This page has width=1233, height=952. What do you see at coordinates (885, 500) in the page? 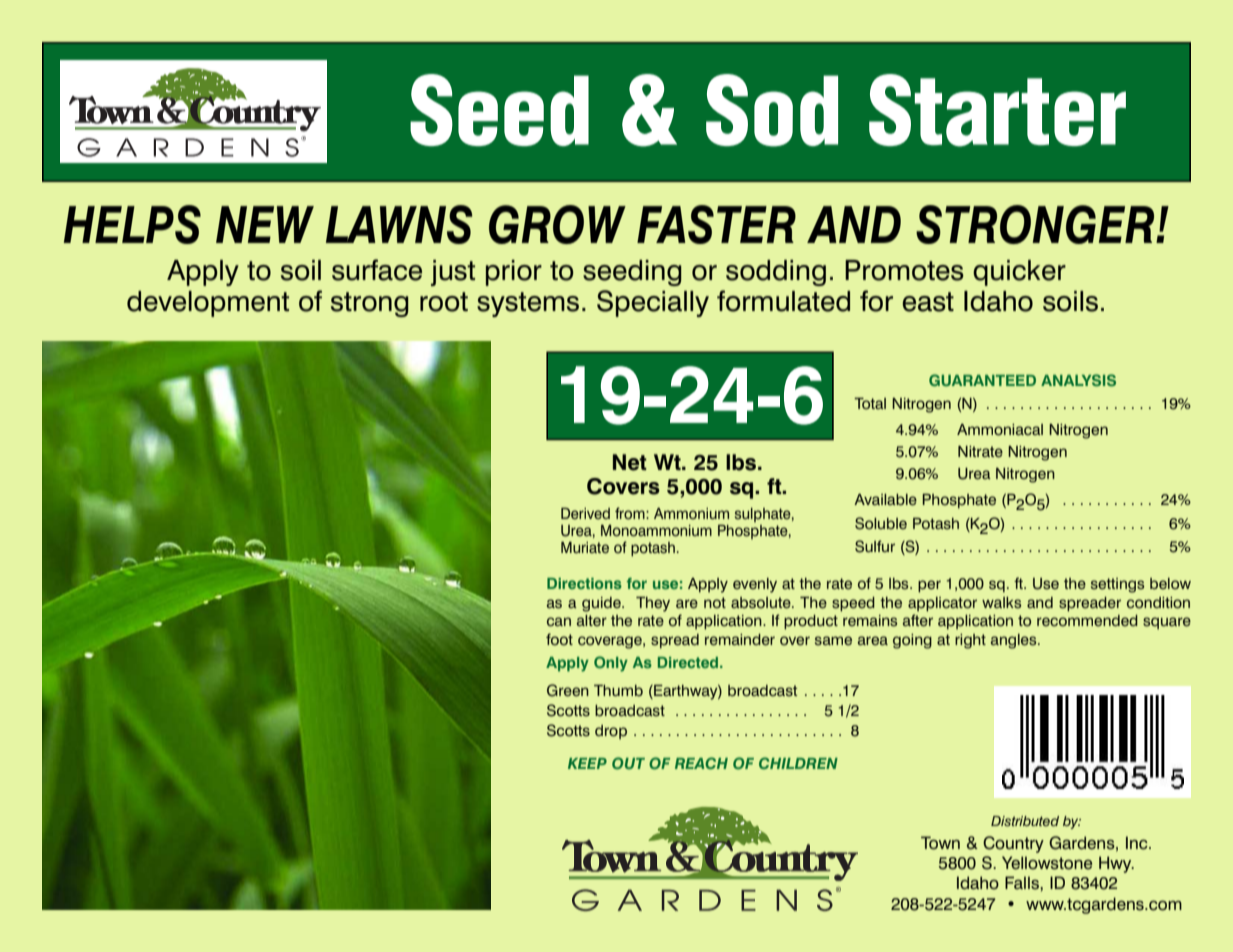
I see `Available` at bounding box center [885, 500].
